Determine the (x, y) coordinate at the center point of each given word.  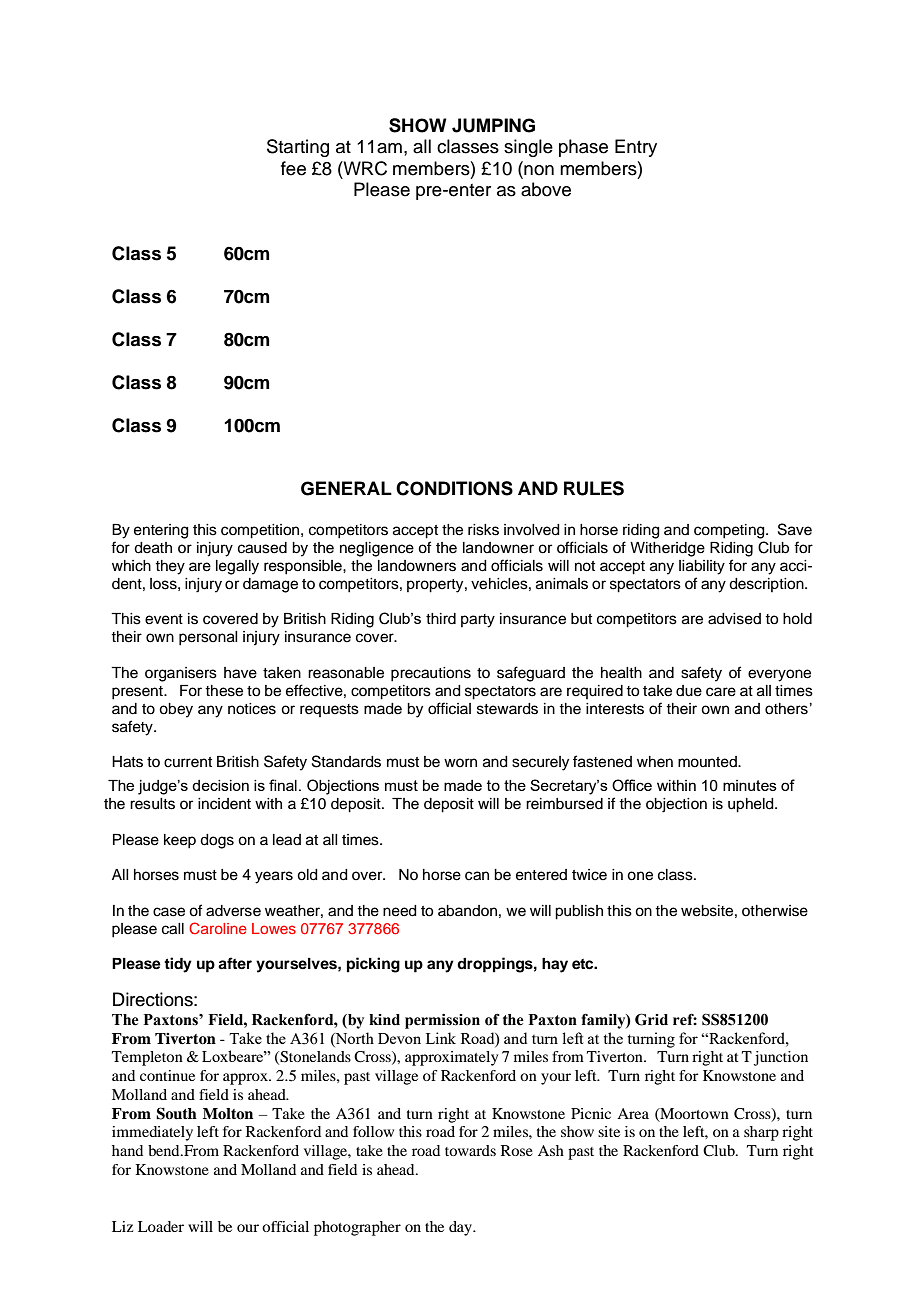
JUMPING (493, 125)
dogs (217, 841)
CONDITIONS (454, 488)
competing (730, 531)
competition (261, 531)
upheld (752, 805)
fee (293, 168)
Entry (636, 148)
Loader (161, 1226)
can (477, 876)
